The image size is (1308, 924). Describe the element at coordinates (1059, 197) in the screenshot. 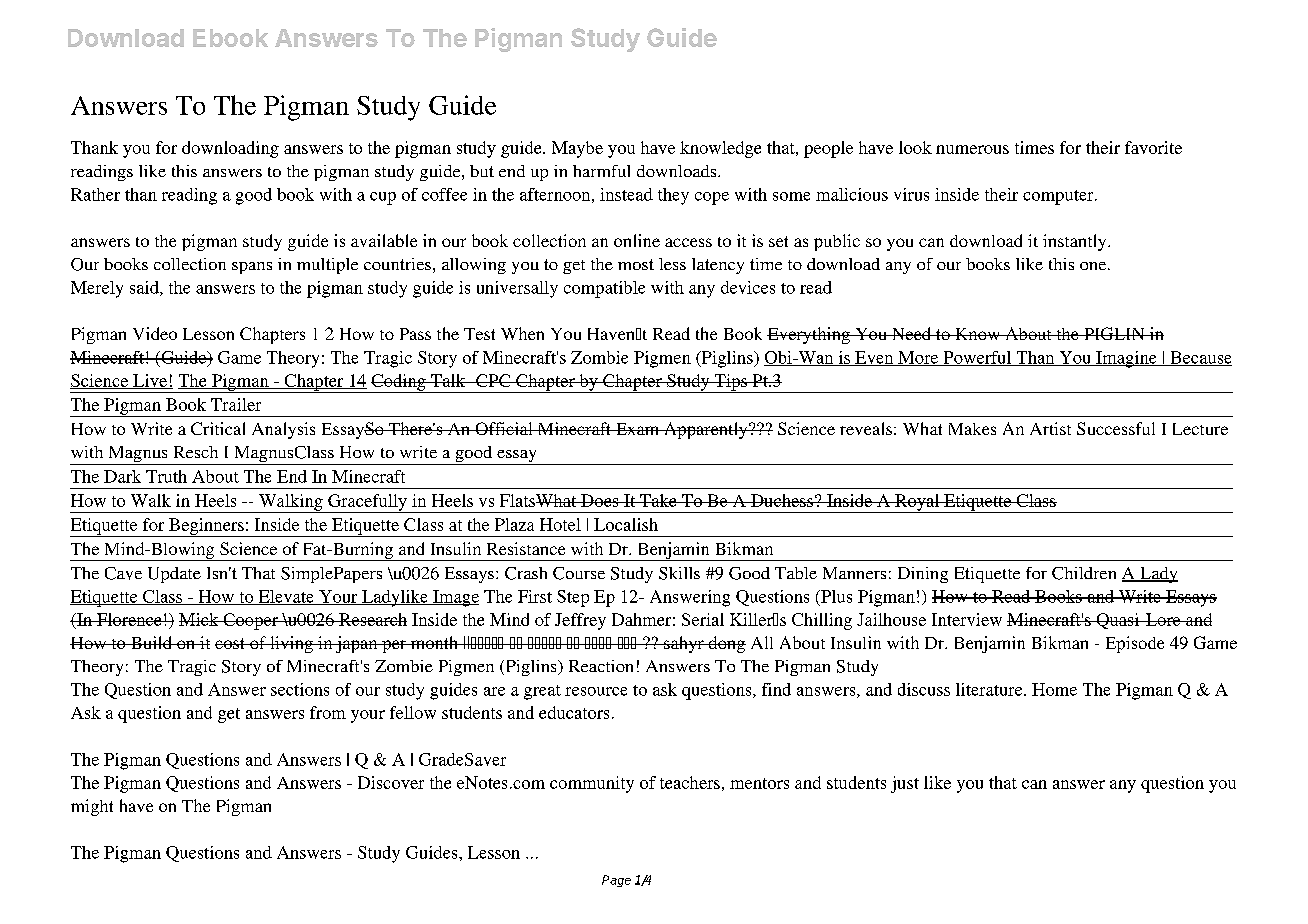

I see `computer` at that location.
